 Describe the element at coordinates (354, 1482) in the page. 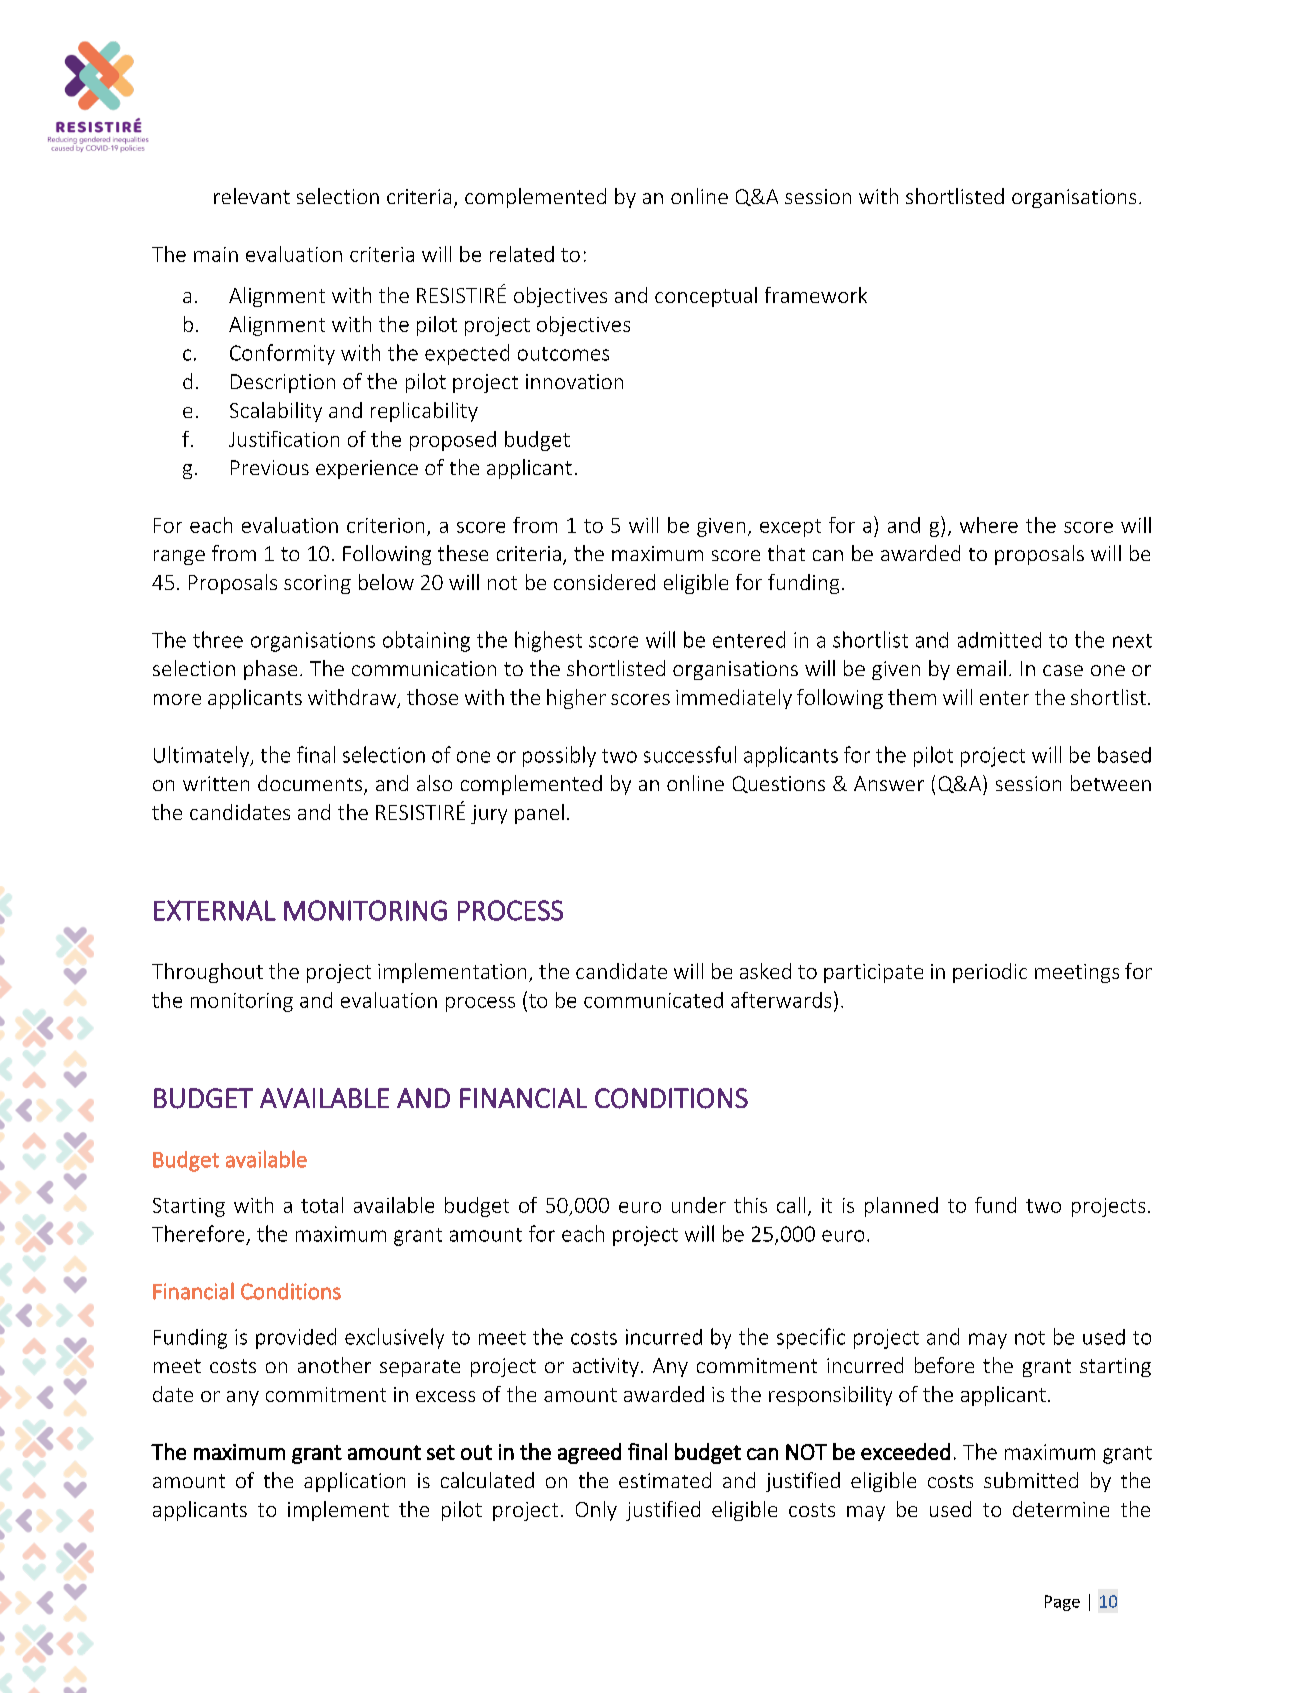

I see `application` at that location.
